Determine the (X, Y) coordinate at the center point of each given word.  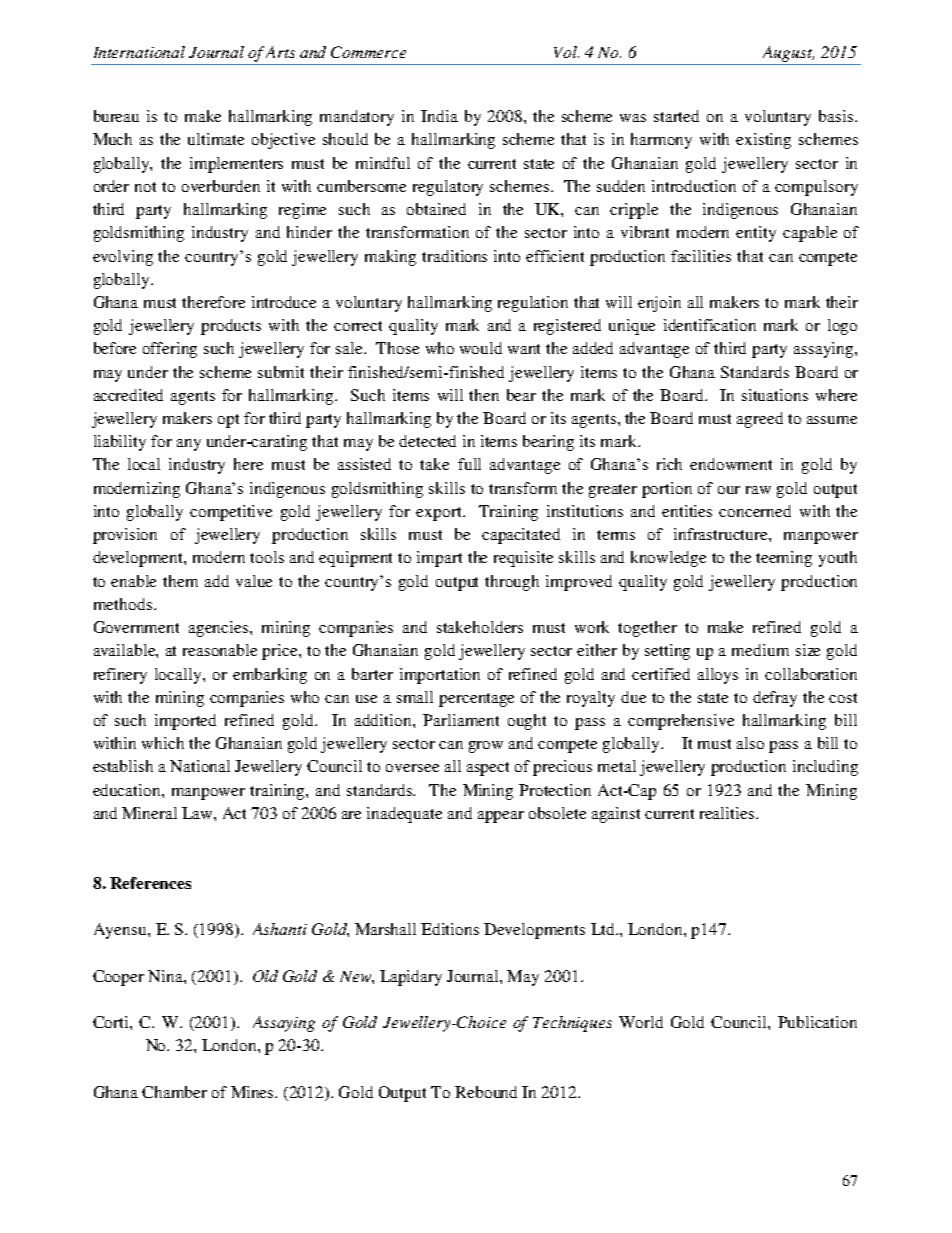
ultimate (216, 139)
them (180, 581)
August (788, 54)
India (439, 116)
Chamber (174, 1092)
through (512, 583)
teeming (784, 559)
